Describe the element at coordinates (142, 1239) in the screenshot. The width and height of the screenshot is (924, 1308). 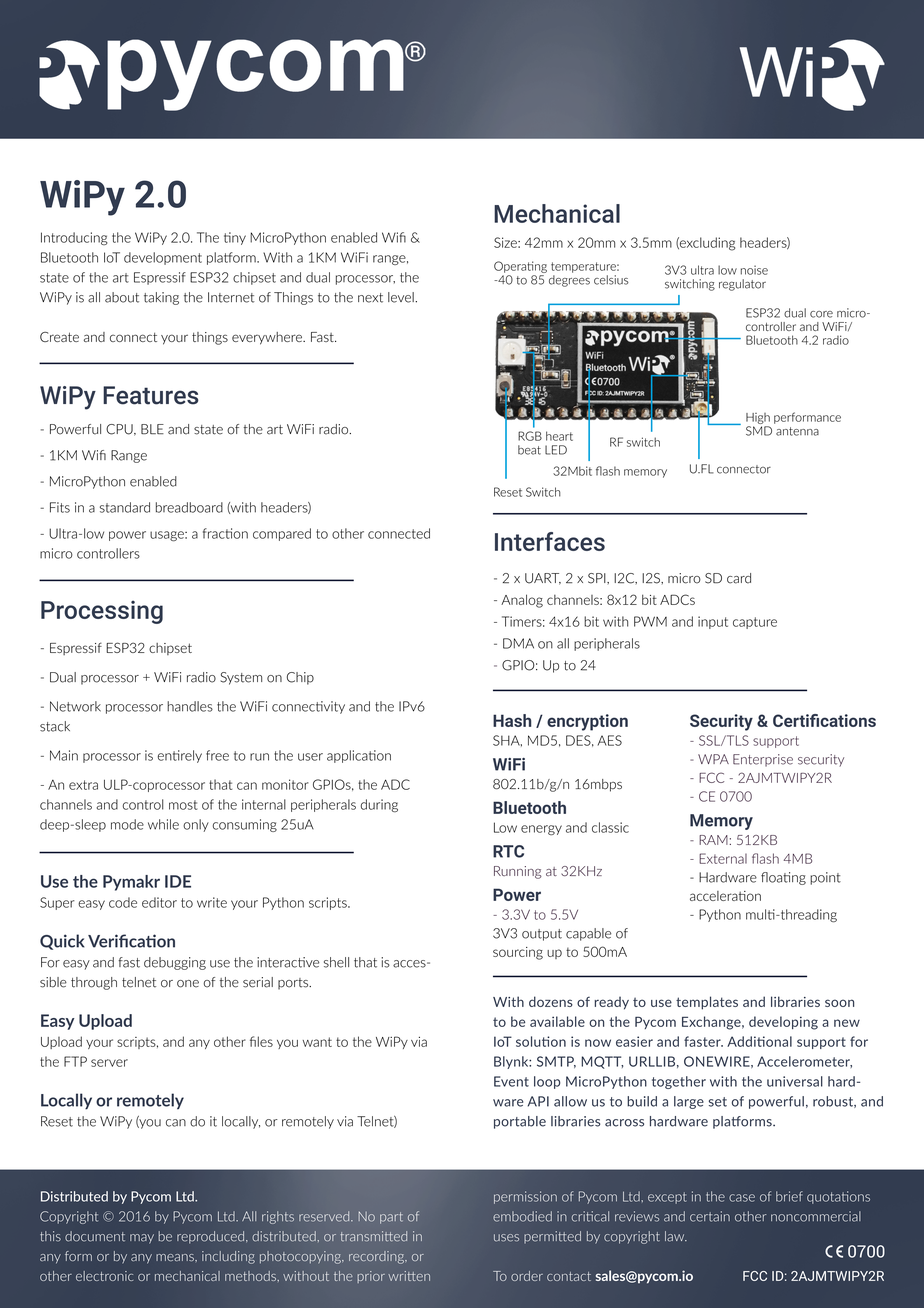
I see `may` at that location.
